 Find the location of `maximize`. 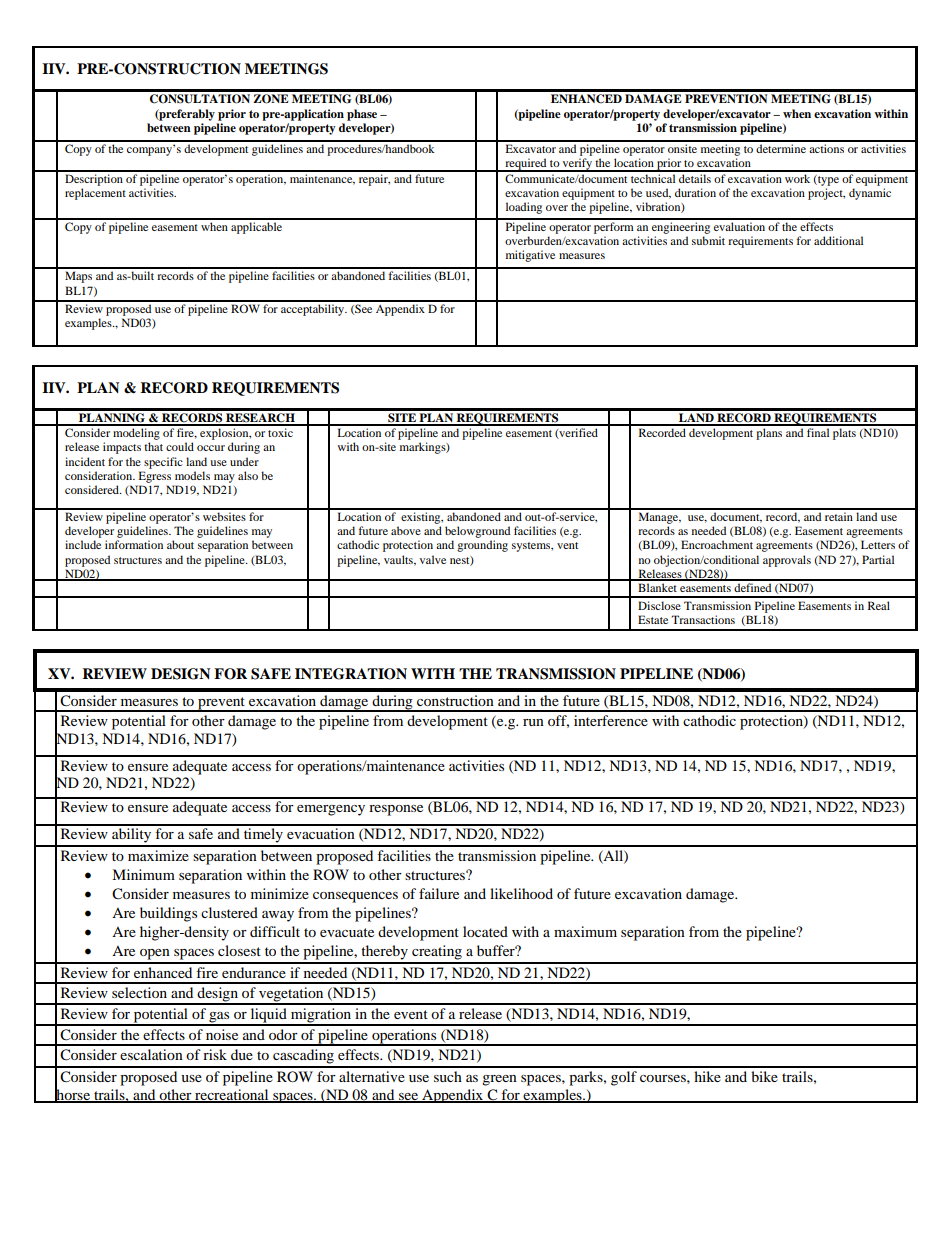

maximize is located at coordinates (158, 855).
